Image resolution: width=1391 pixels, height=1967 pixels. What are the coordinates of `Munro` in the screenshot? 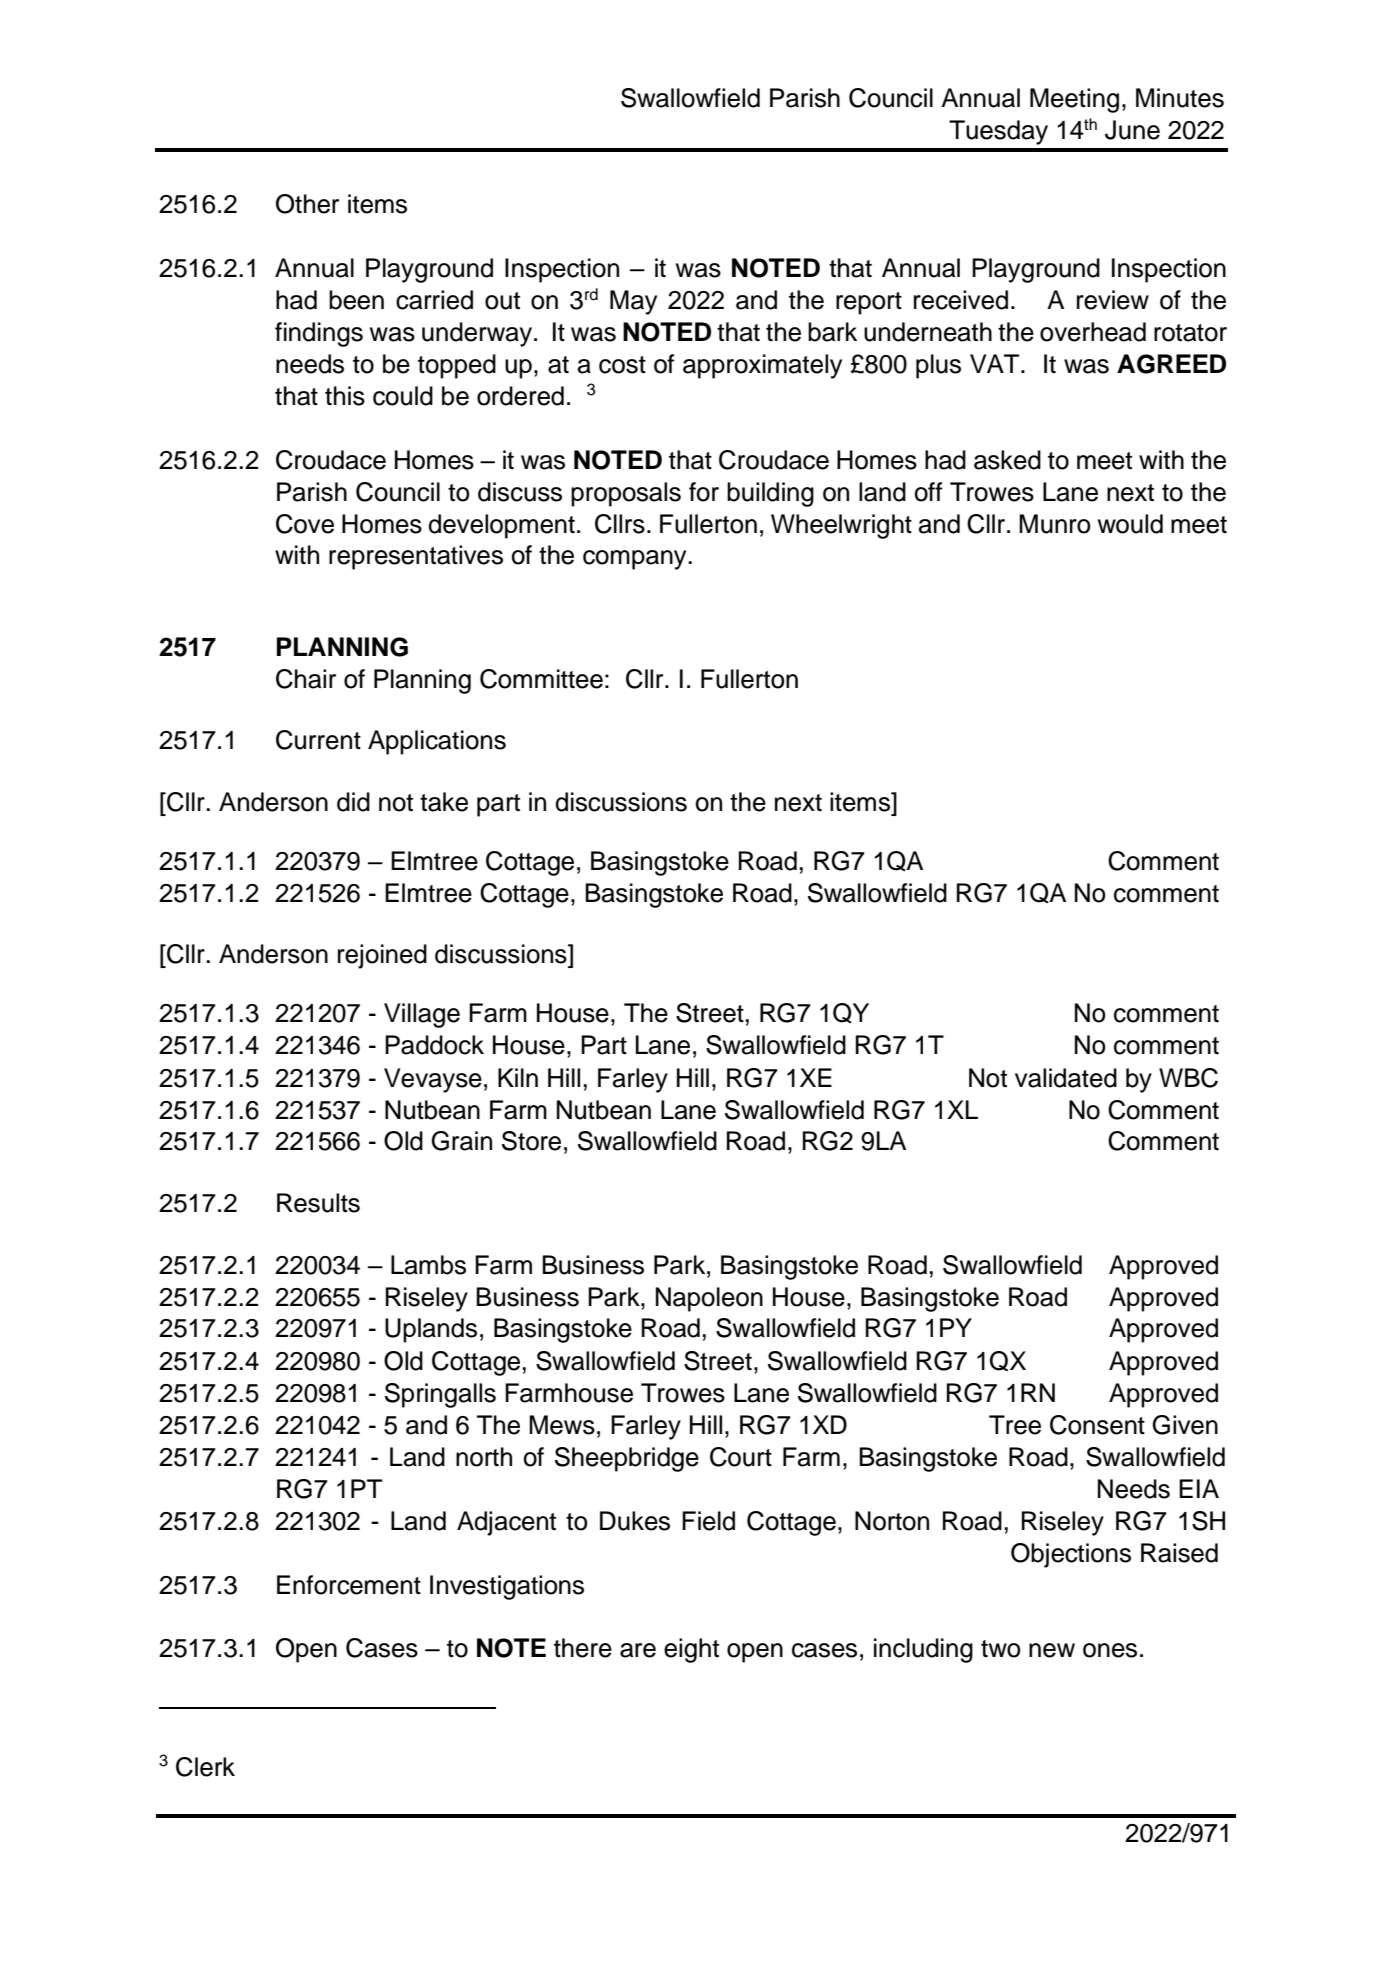 It's located at (1055, 524).
